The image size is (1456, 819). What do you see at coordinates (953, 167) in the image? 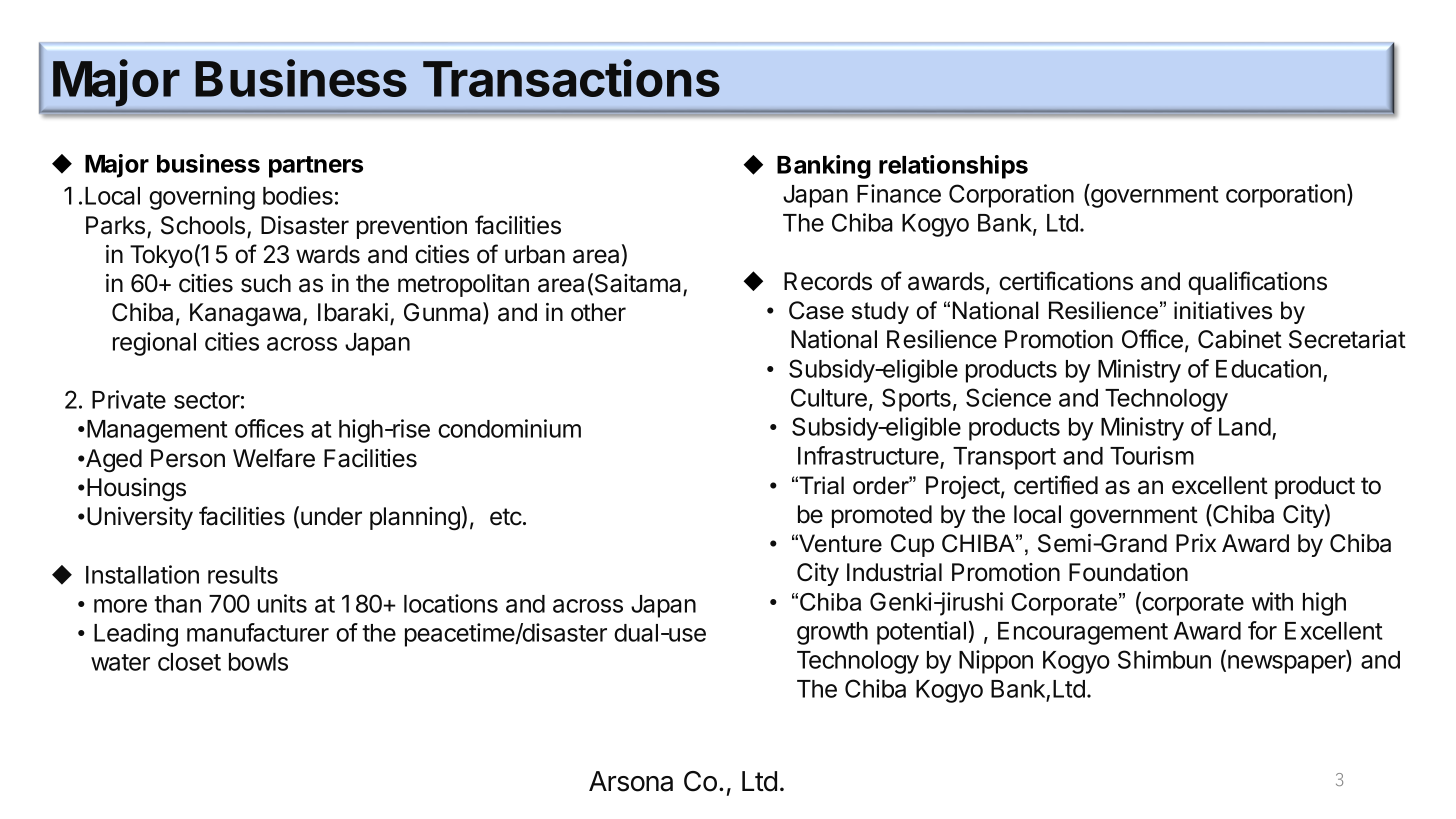
I see `relationships` at bounding box center [953, 167].
